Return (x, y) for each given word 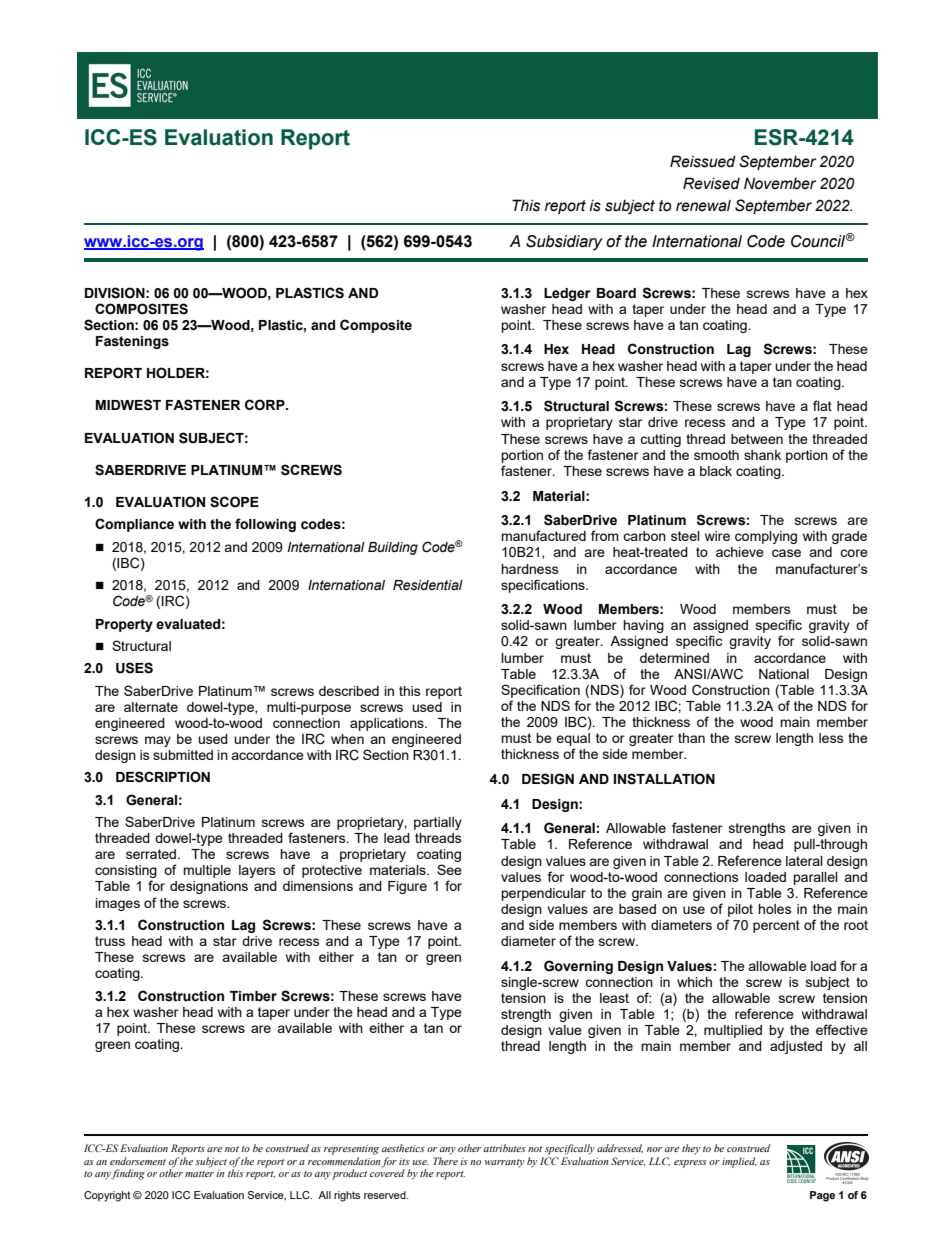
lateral (804, 861)
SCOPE (234, 502)
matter (199, 1174)
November (780, 183)
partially (438, 823)
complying (766, 537)
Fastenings (132, 342)
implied (739, 1162)
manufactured (543, 535)
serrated (152, 854)
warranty (504, 1163)
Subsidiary (564, 243)
